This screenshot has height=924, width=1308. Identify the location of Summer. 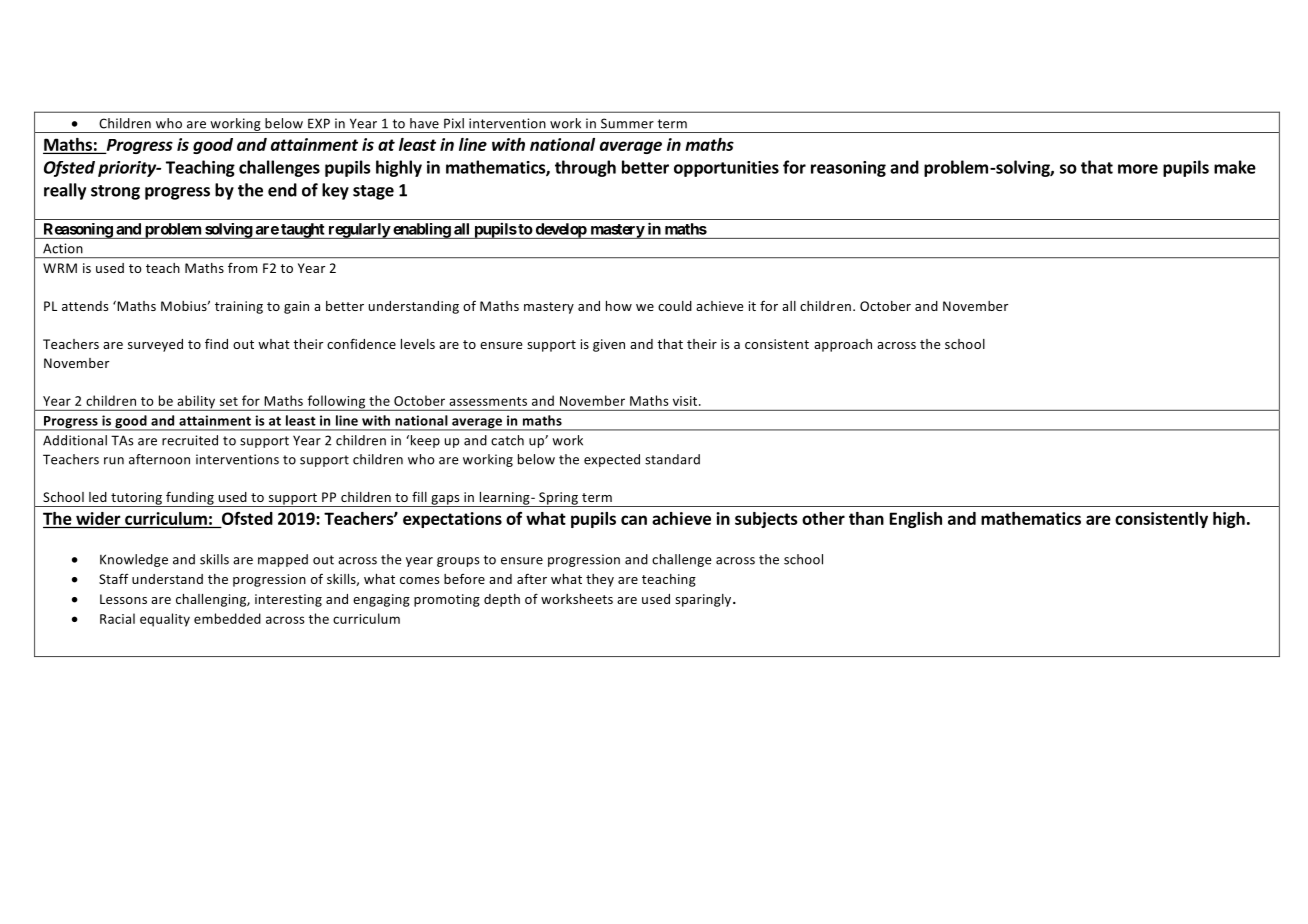
(627, 123).
